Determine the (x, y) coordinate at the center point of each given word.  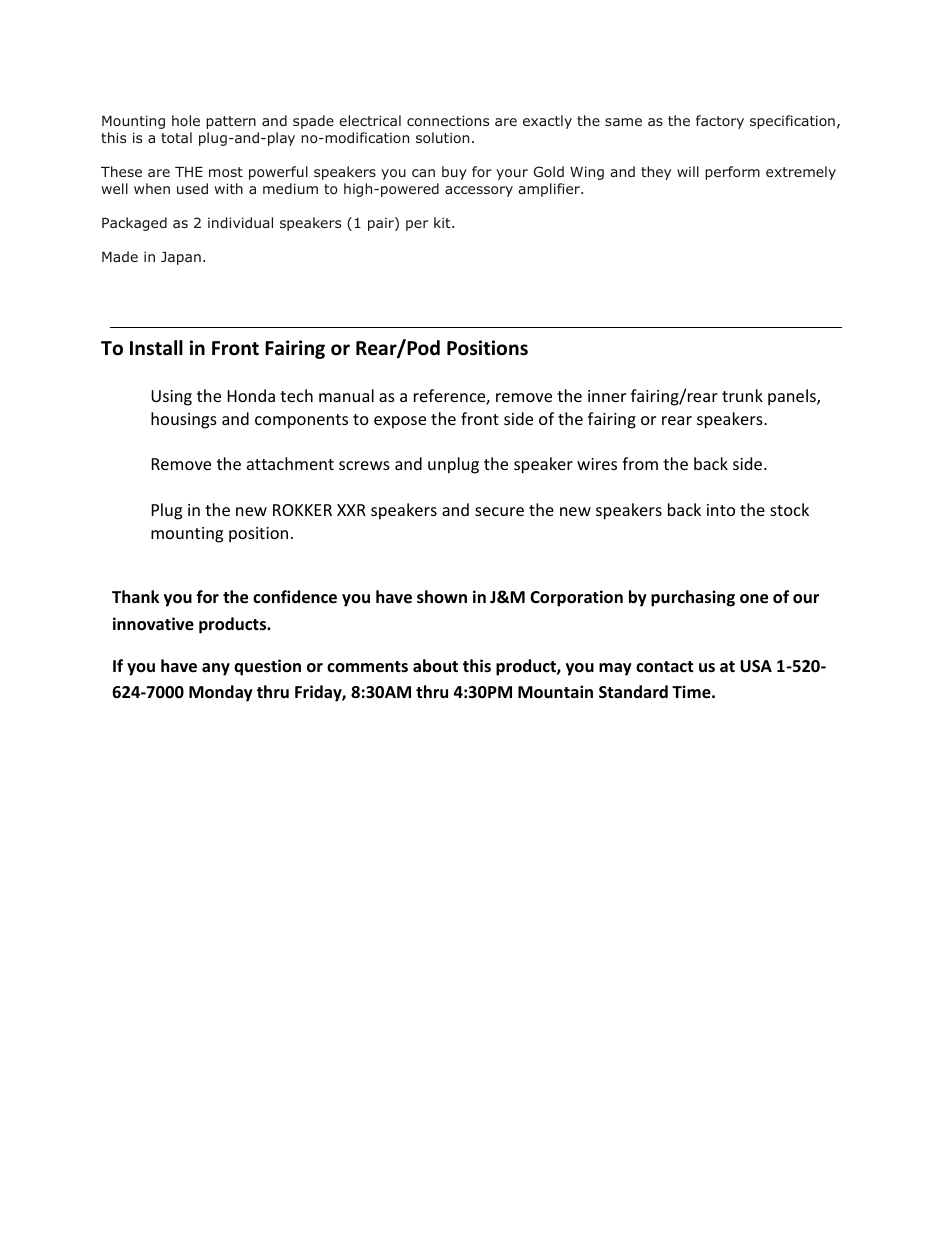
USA (756, 666)
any (216, 669)
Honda (251, 395)
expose (400, 422)
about (435, 665)
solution (442, 137)
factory (720, 122)
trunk (742, 395)
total (176, 137)
